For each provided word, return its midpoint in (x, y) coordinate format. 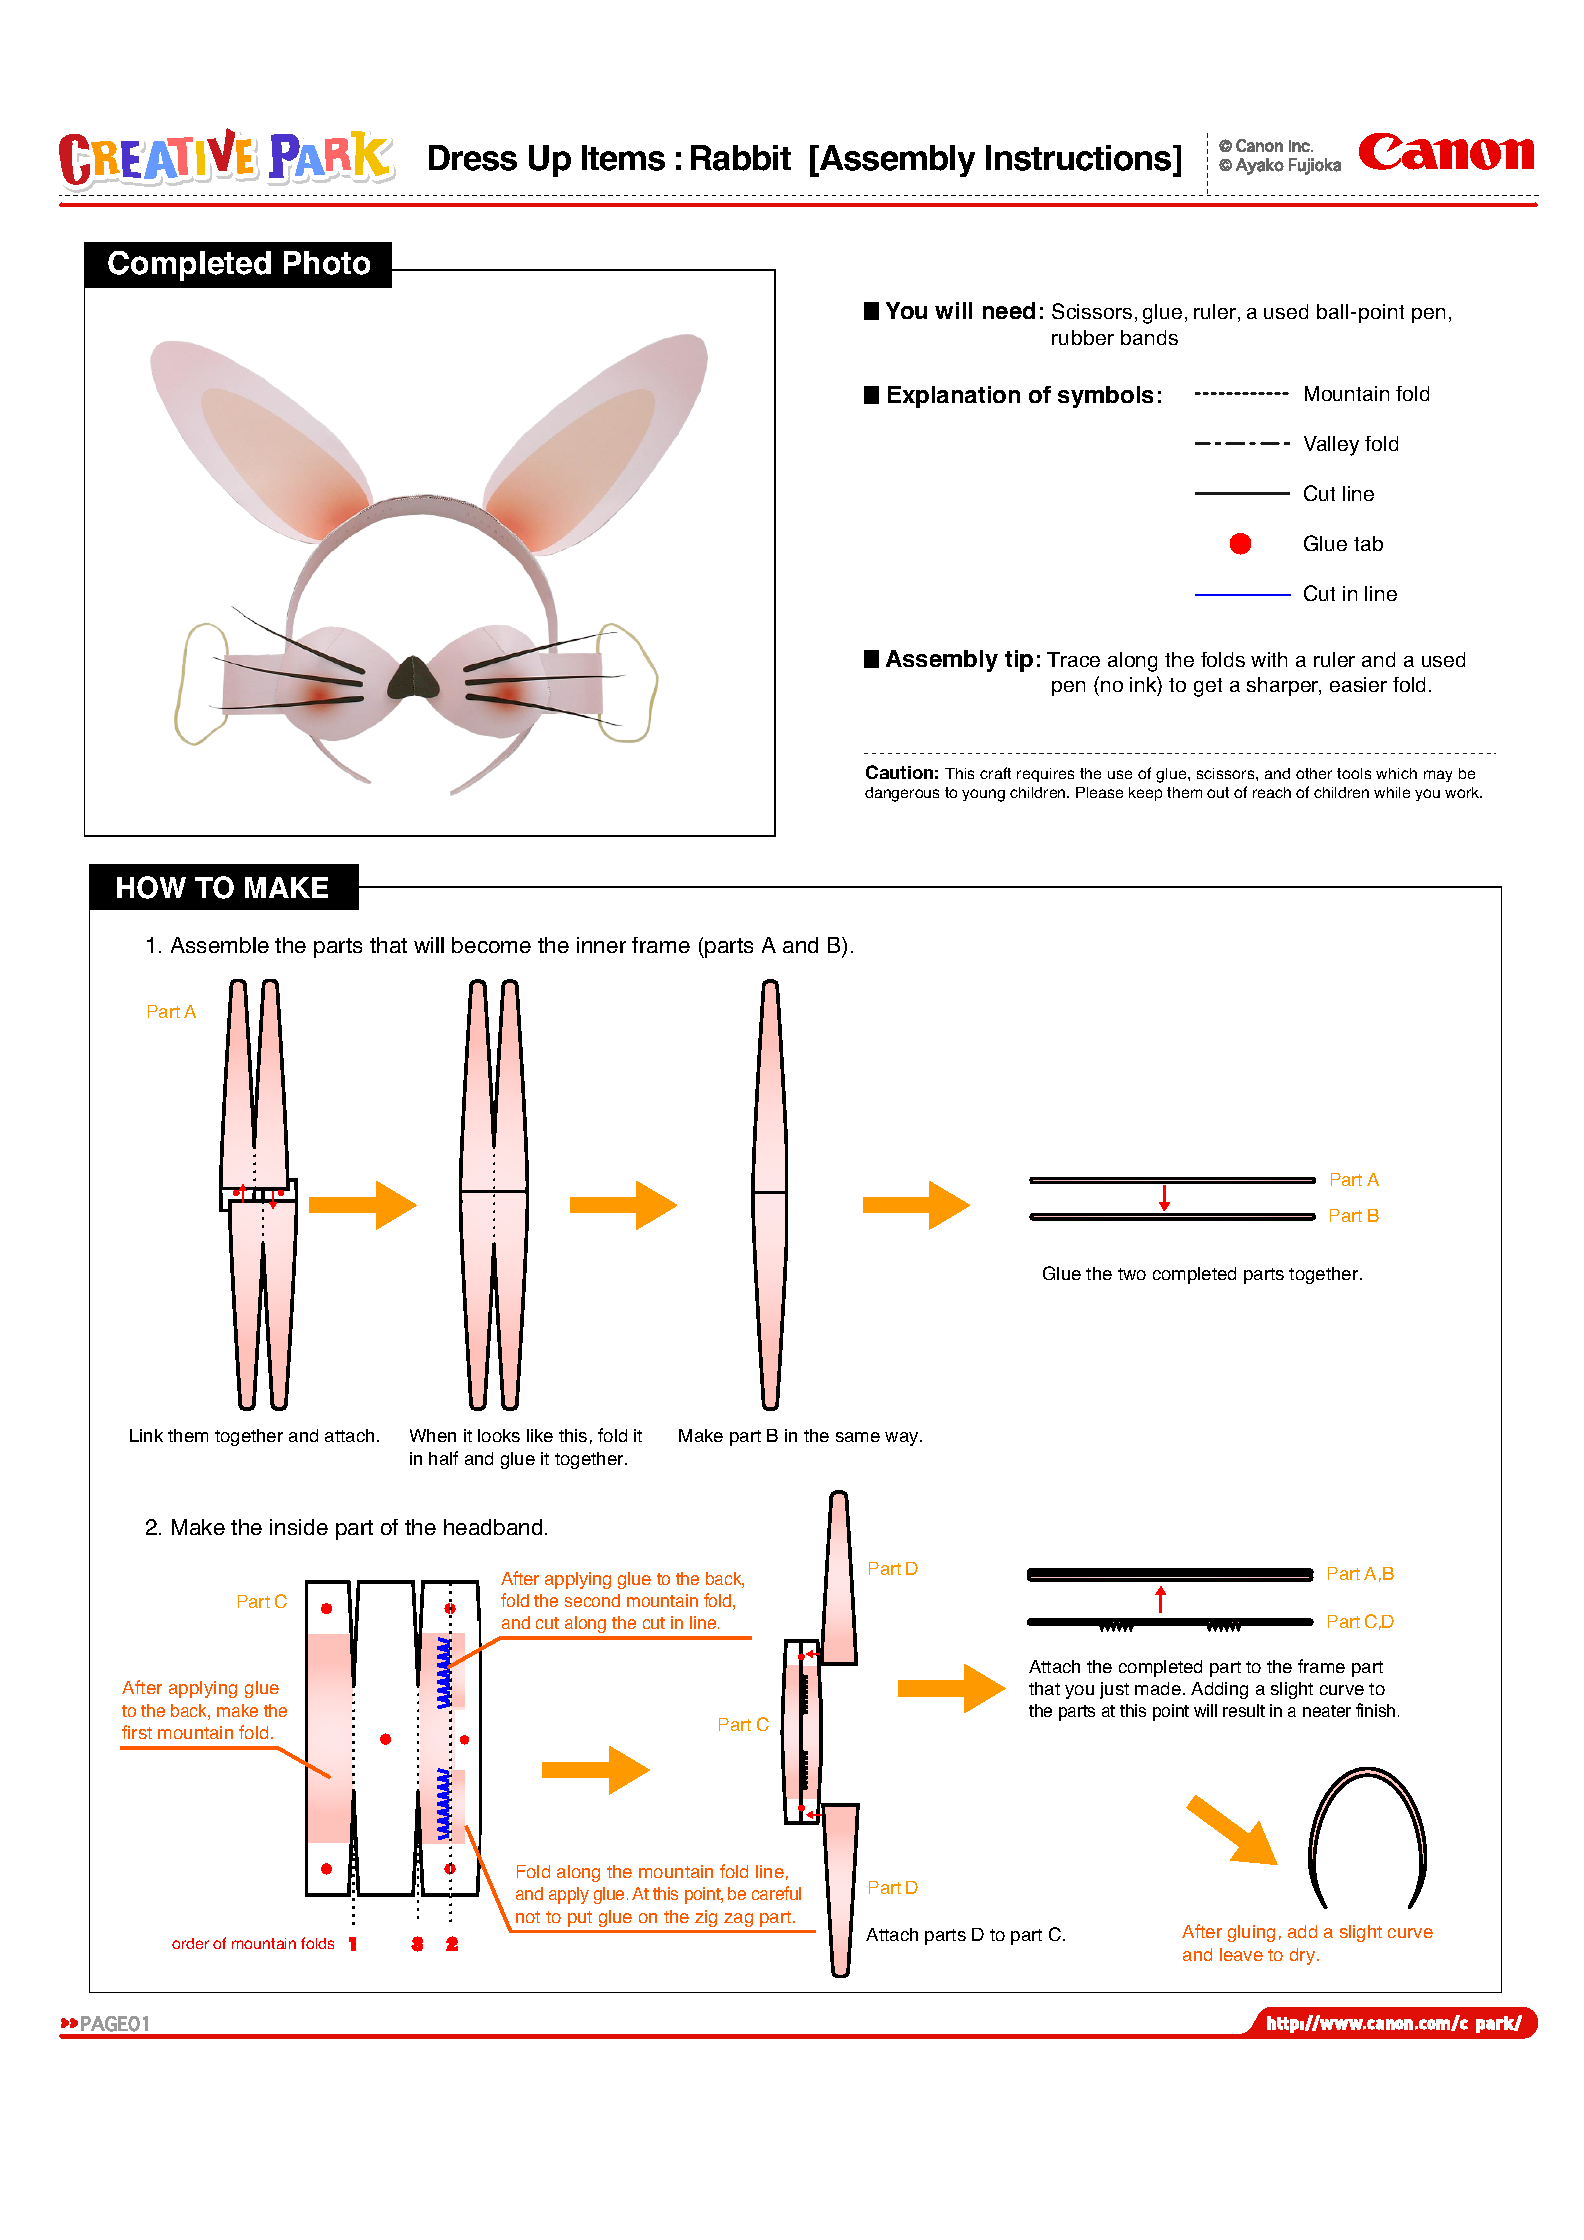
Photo (327, 263)
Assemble (220, 945)
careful (776, 1893)
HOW (151, 887)
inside (299, 1527)
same (858, 1437)
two (1132, 1274)
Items (623, 158)
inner (601, 945)
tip (1019, 661)
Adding (1219, 1690)
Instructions (1080, 158)
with (1269, 659)
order (190, 1943)
